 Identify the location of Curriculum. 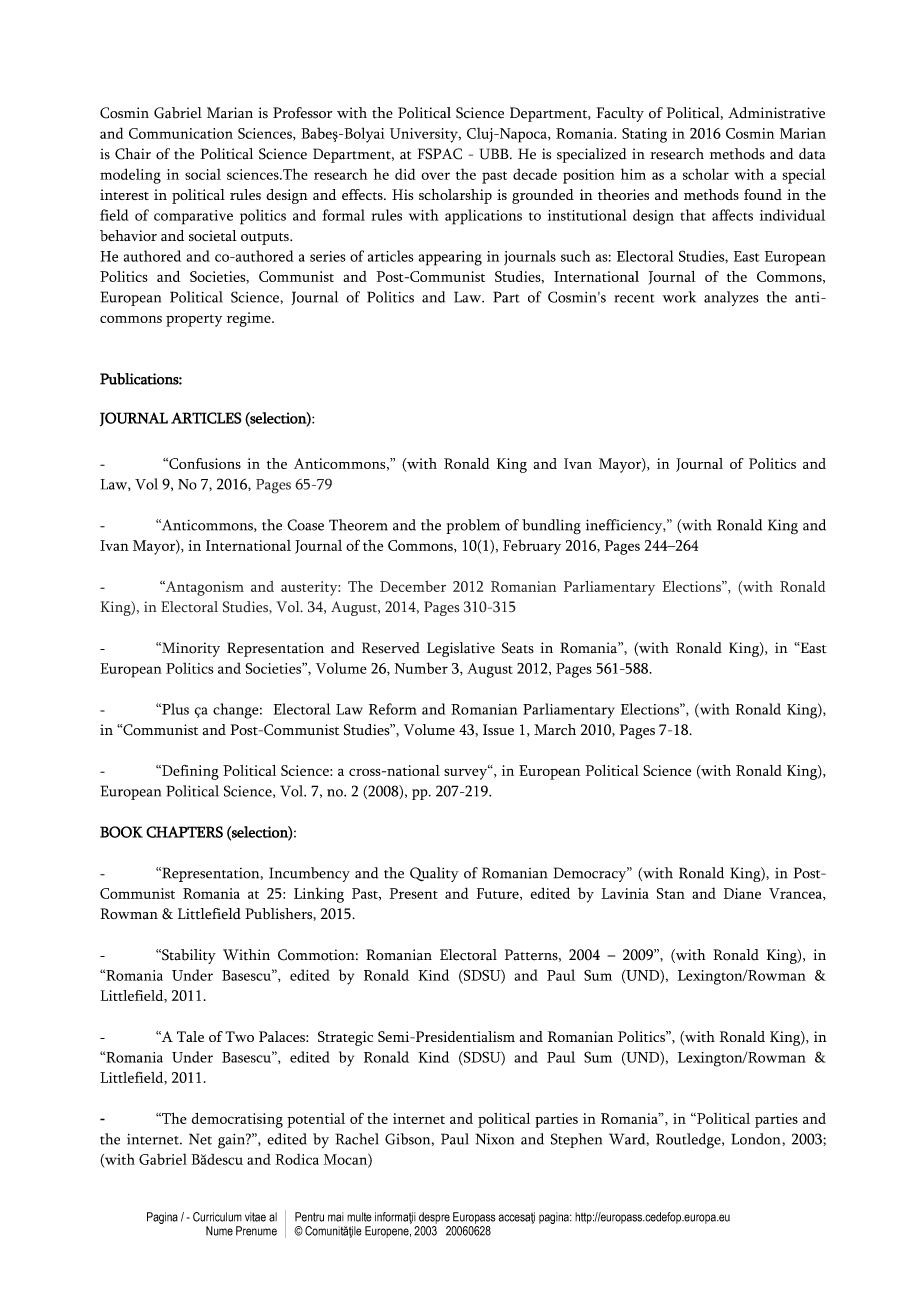
(217, 1217).
